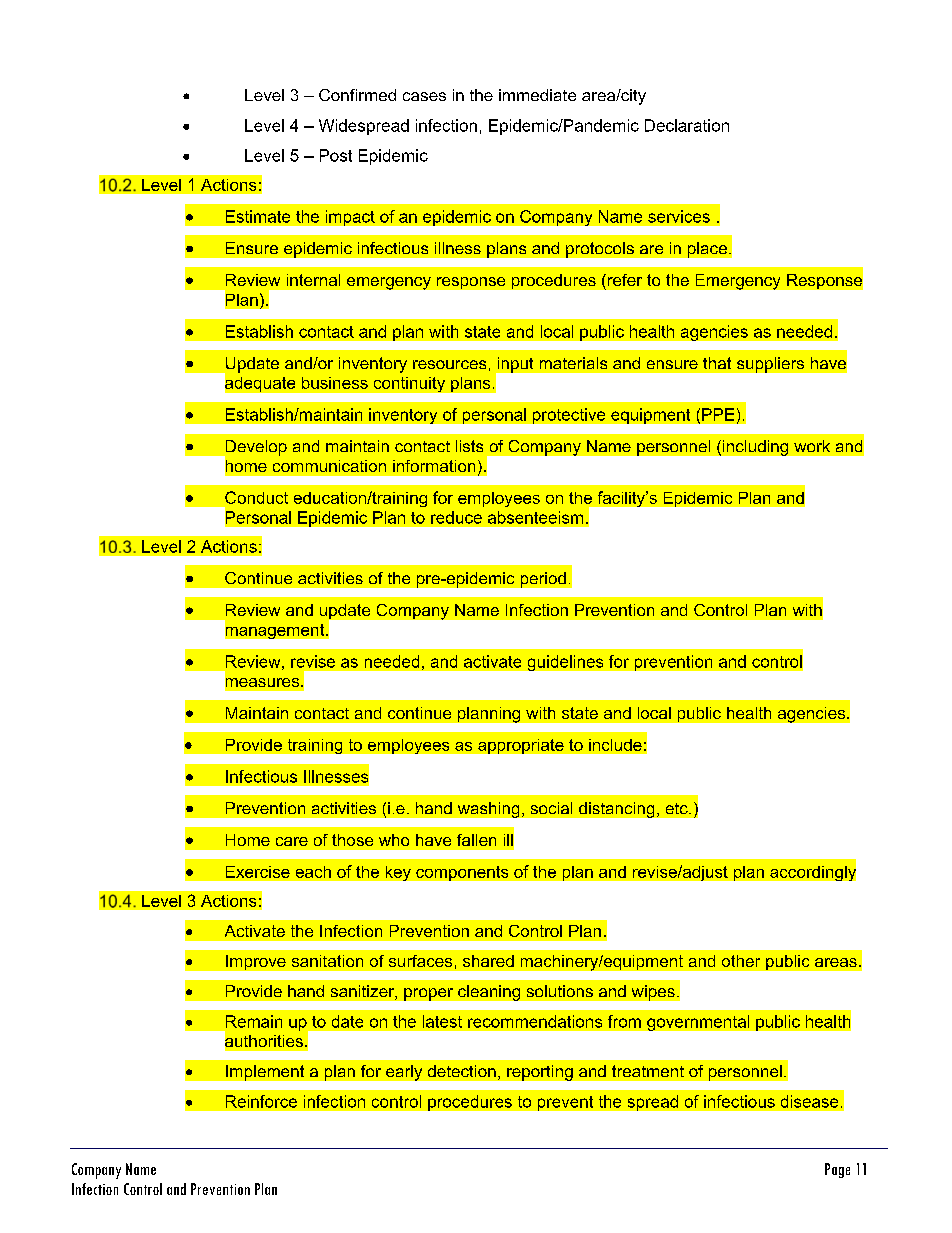  What do you see at coordinates (678, 808) in the screenshot?
I see `etc` at bounding box center [678, 808].
